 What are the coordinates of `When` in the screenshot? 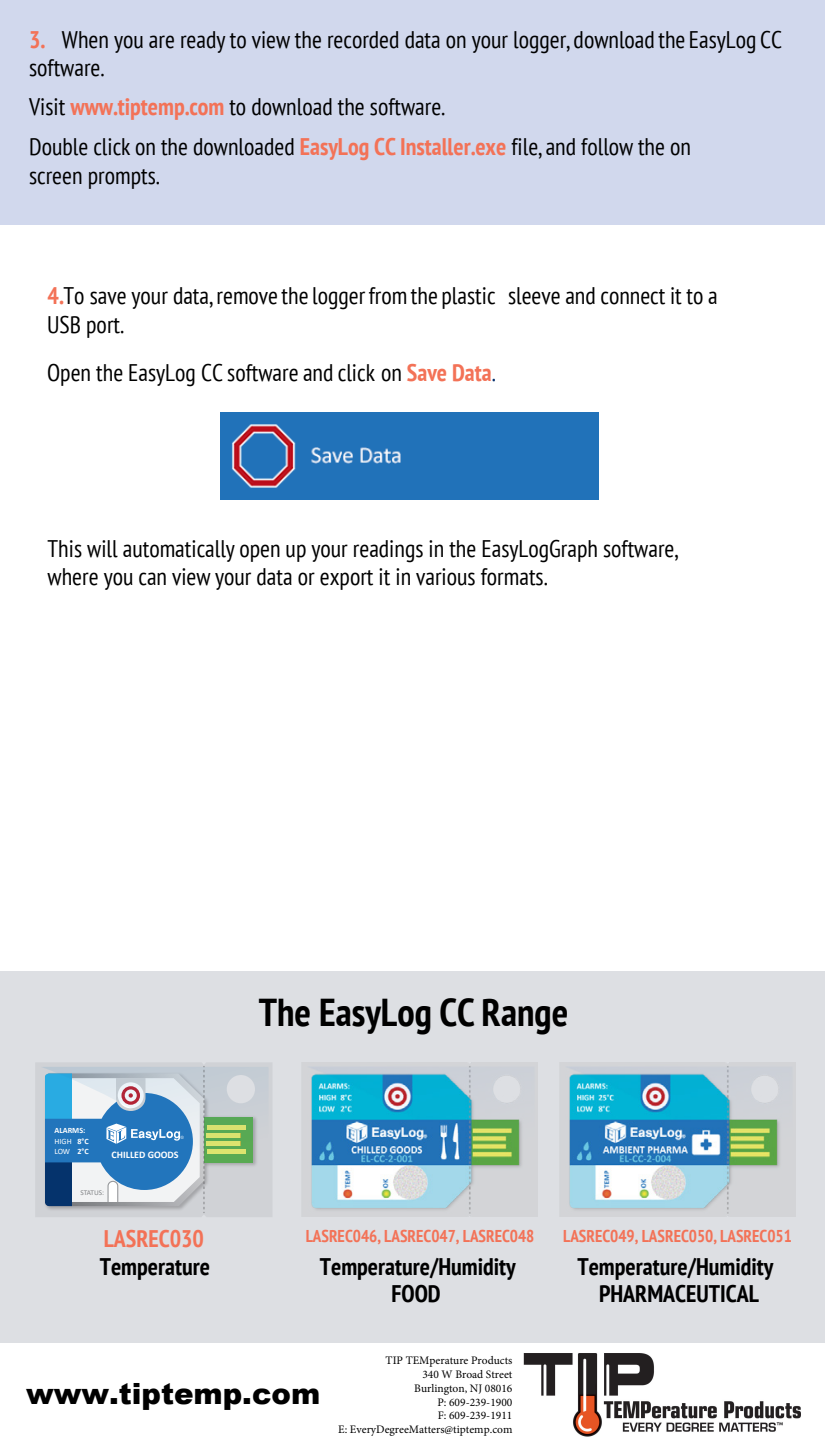 It's located at (85, 40).
